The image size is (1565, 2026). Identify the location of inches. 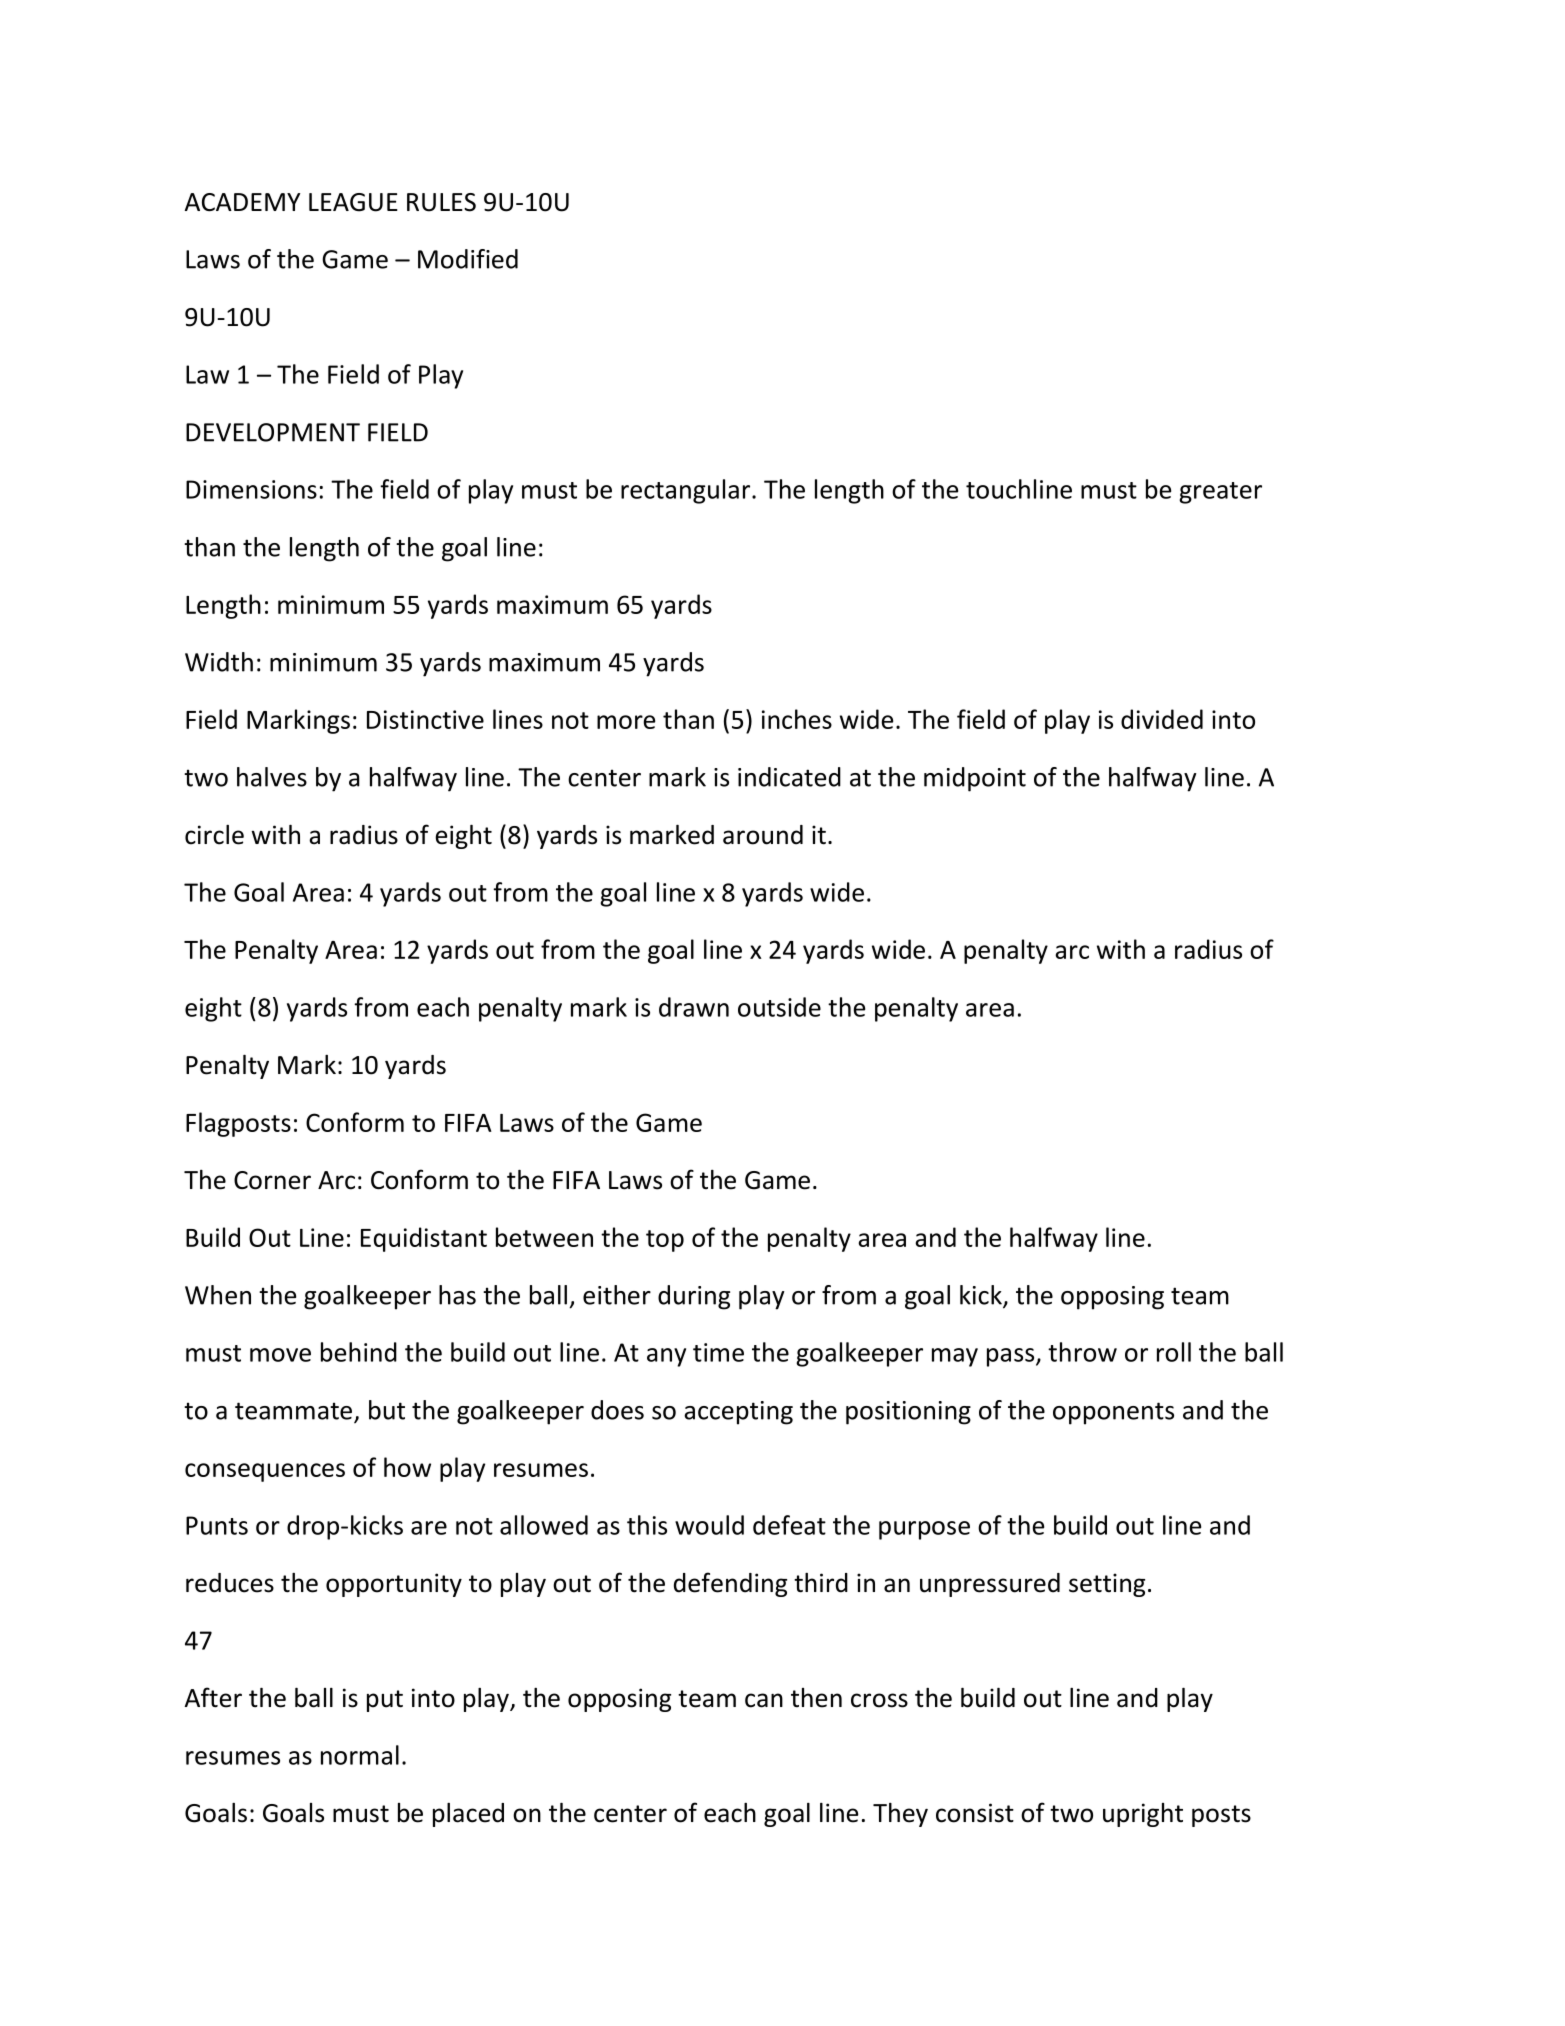
(797, 719).
